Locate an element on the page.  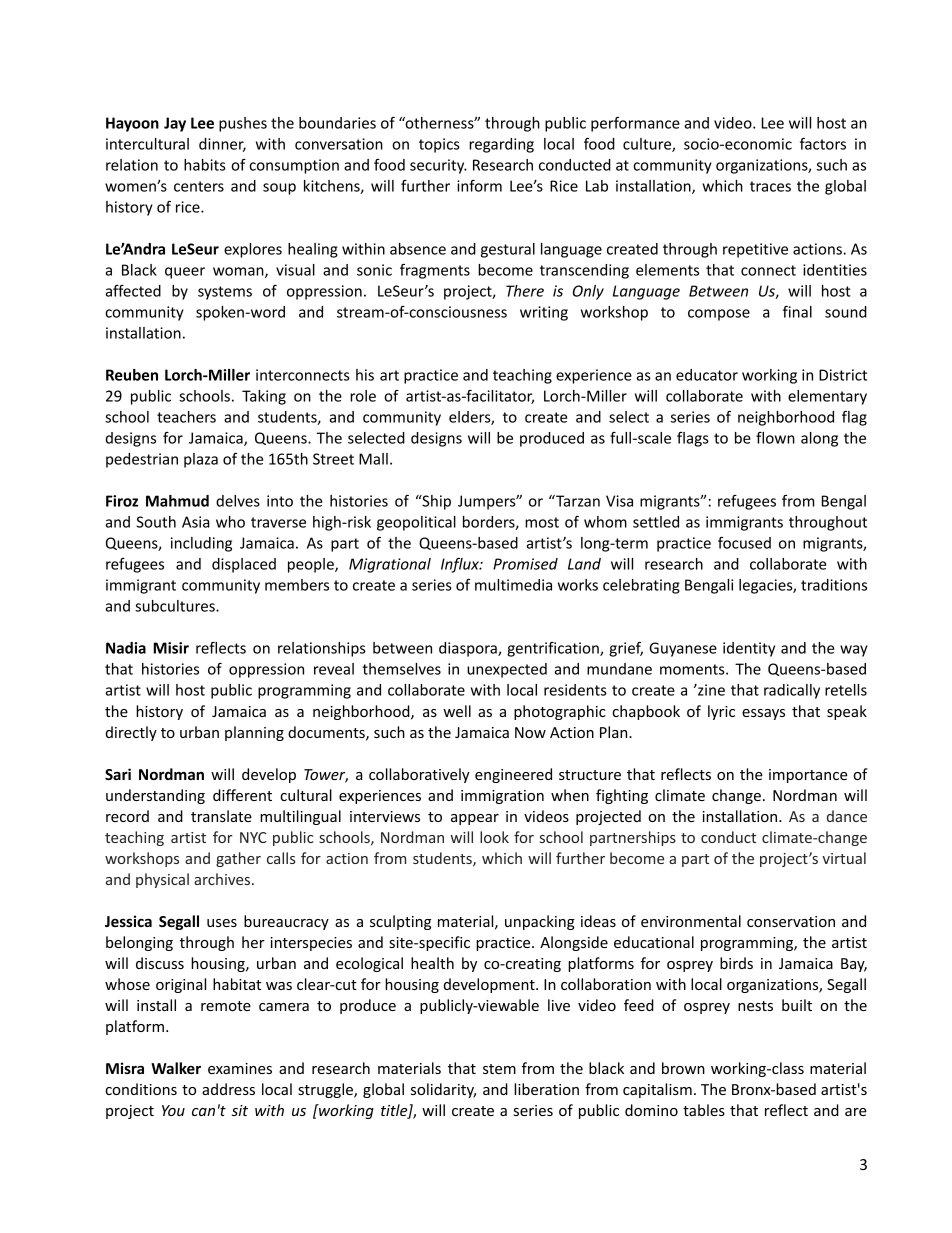
habits is located at coordinates (205, 165).
